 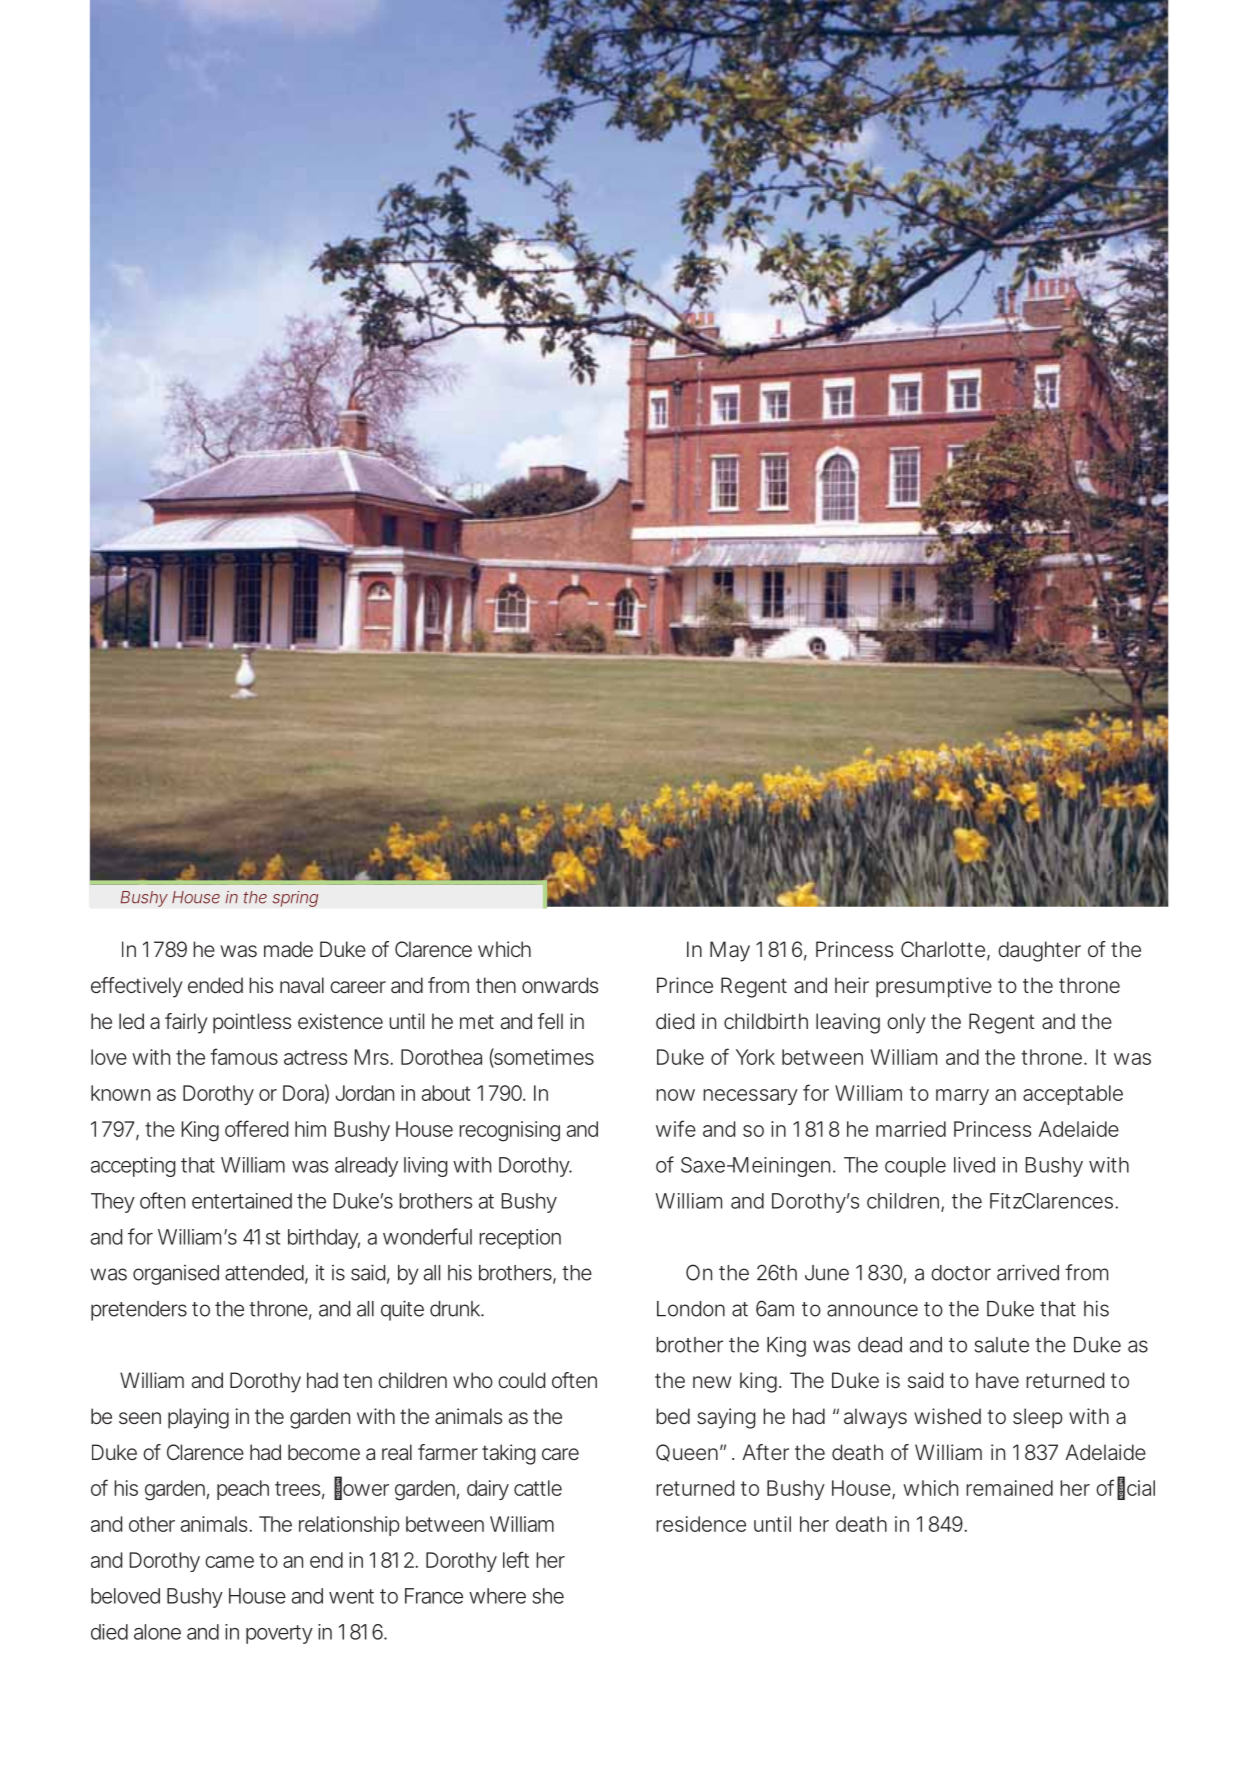 What do you see at coordinates (279, 1634) in the image?
I see `poverty` at bounding box center [279, 1634].
